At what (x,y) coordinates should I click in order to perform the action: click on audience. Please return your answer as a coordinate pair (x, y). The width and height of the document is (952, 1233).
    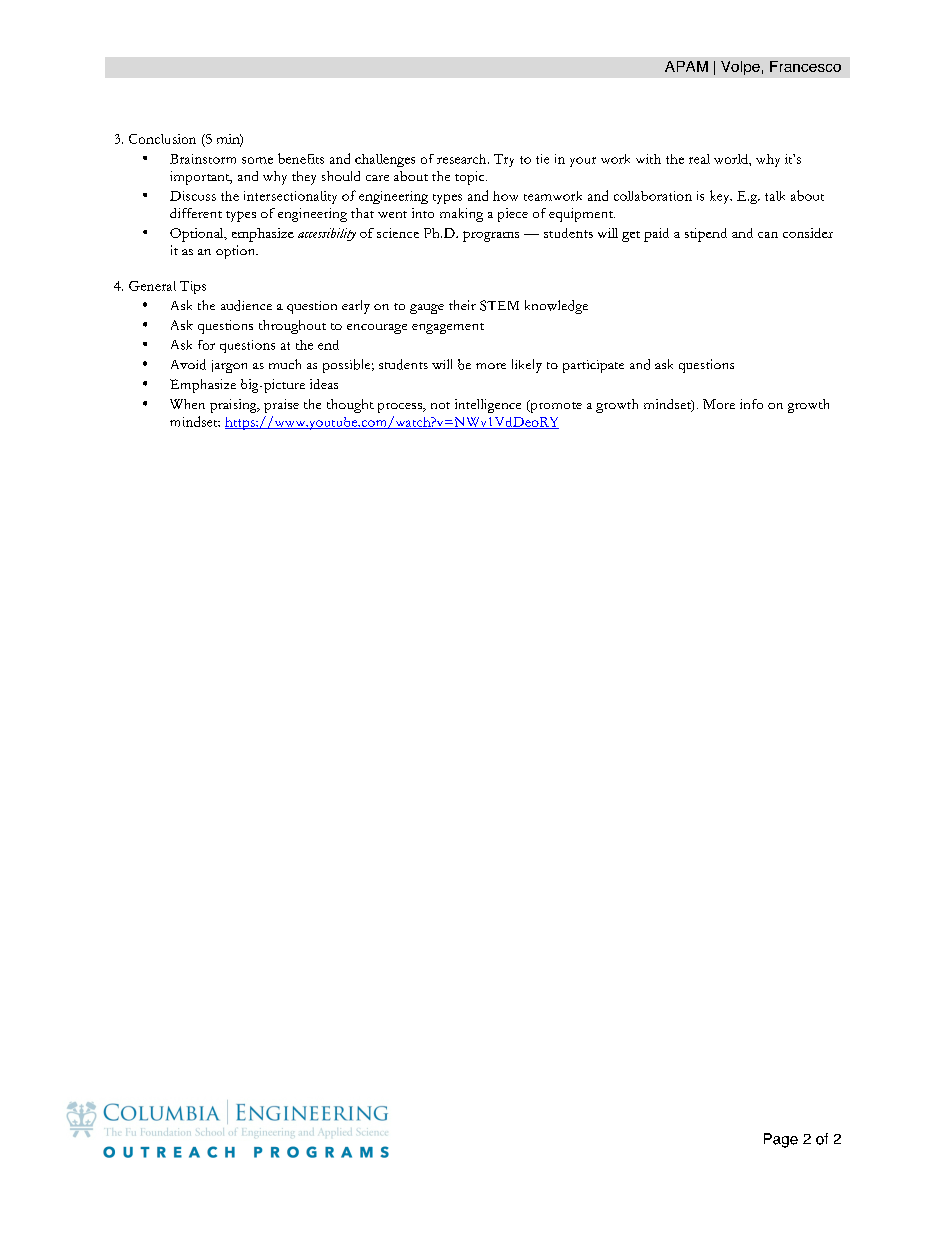
    Looking at the image, I should click on (246, 305).
